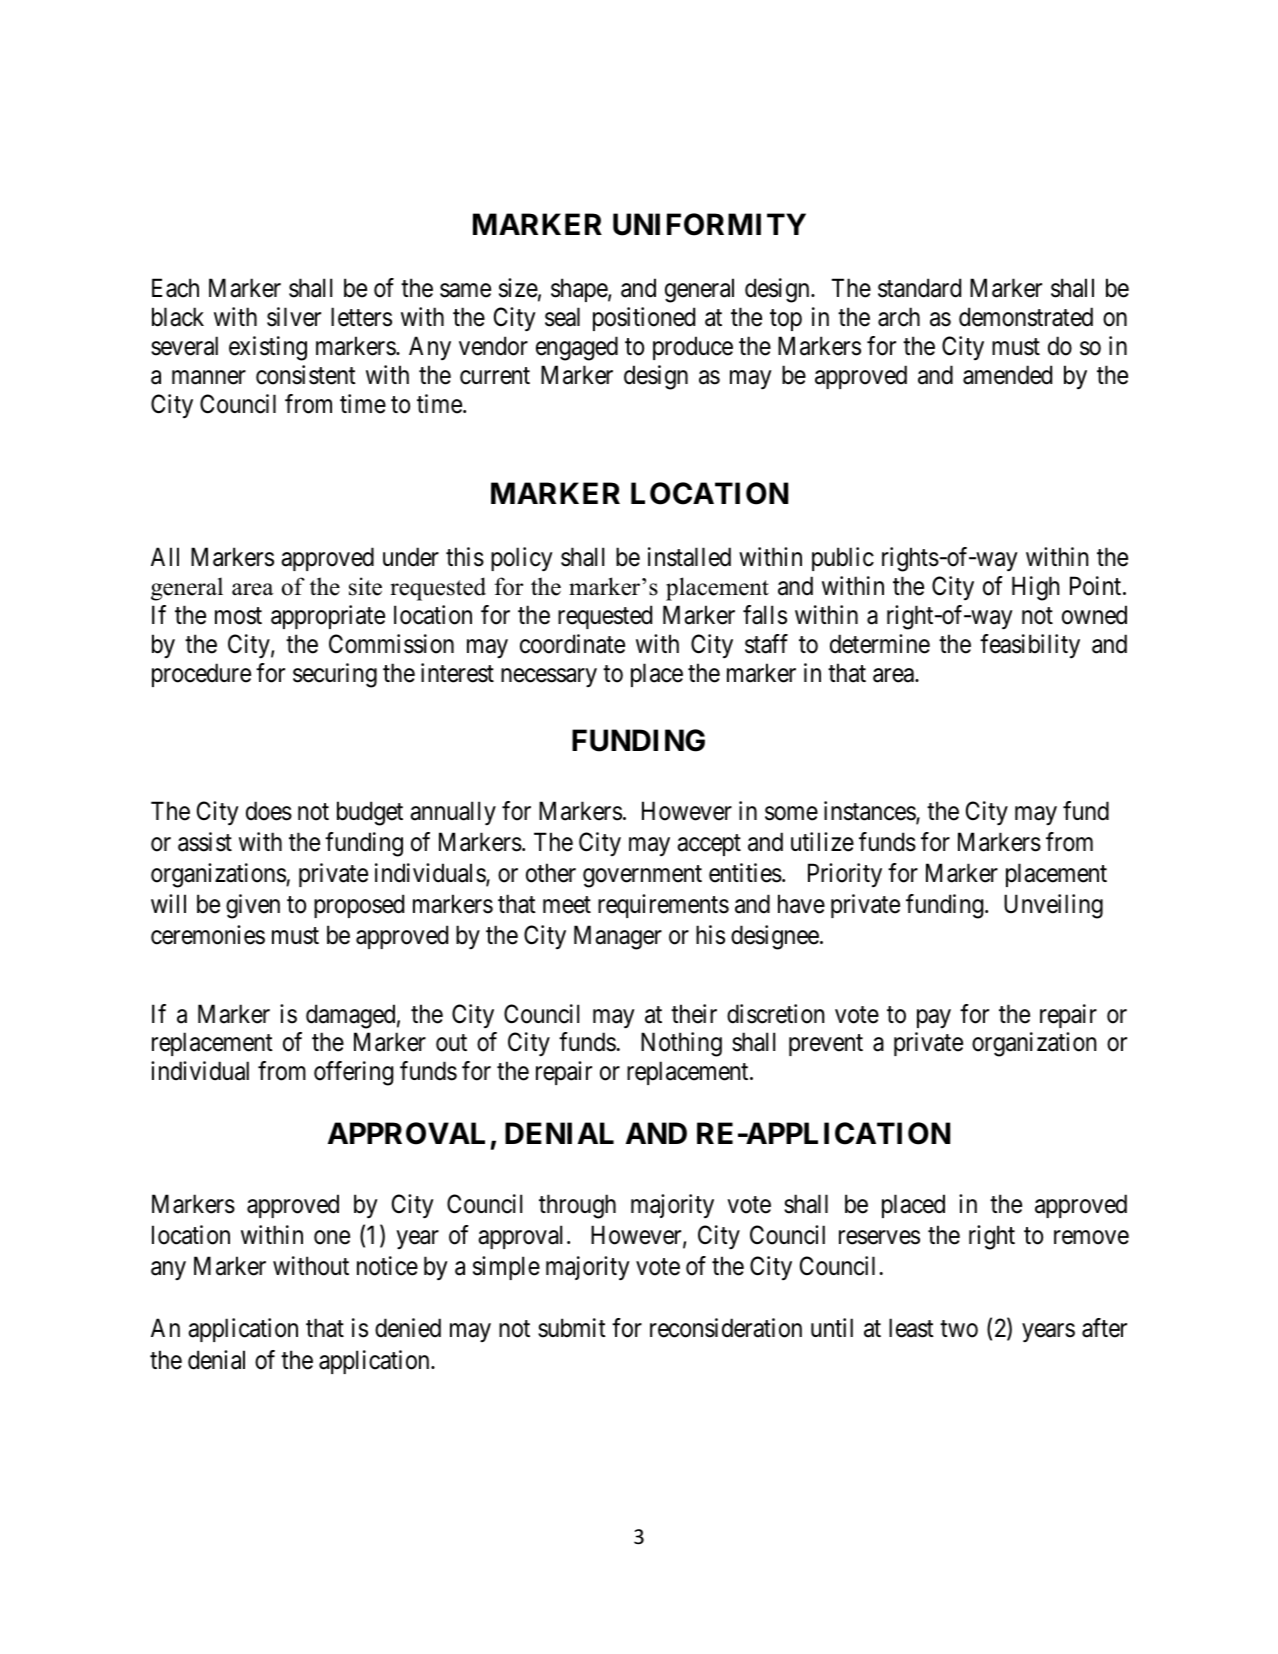 The image size is (1278, 1654). I want to click on does, so click(269, 811).
